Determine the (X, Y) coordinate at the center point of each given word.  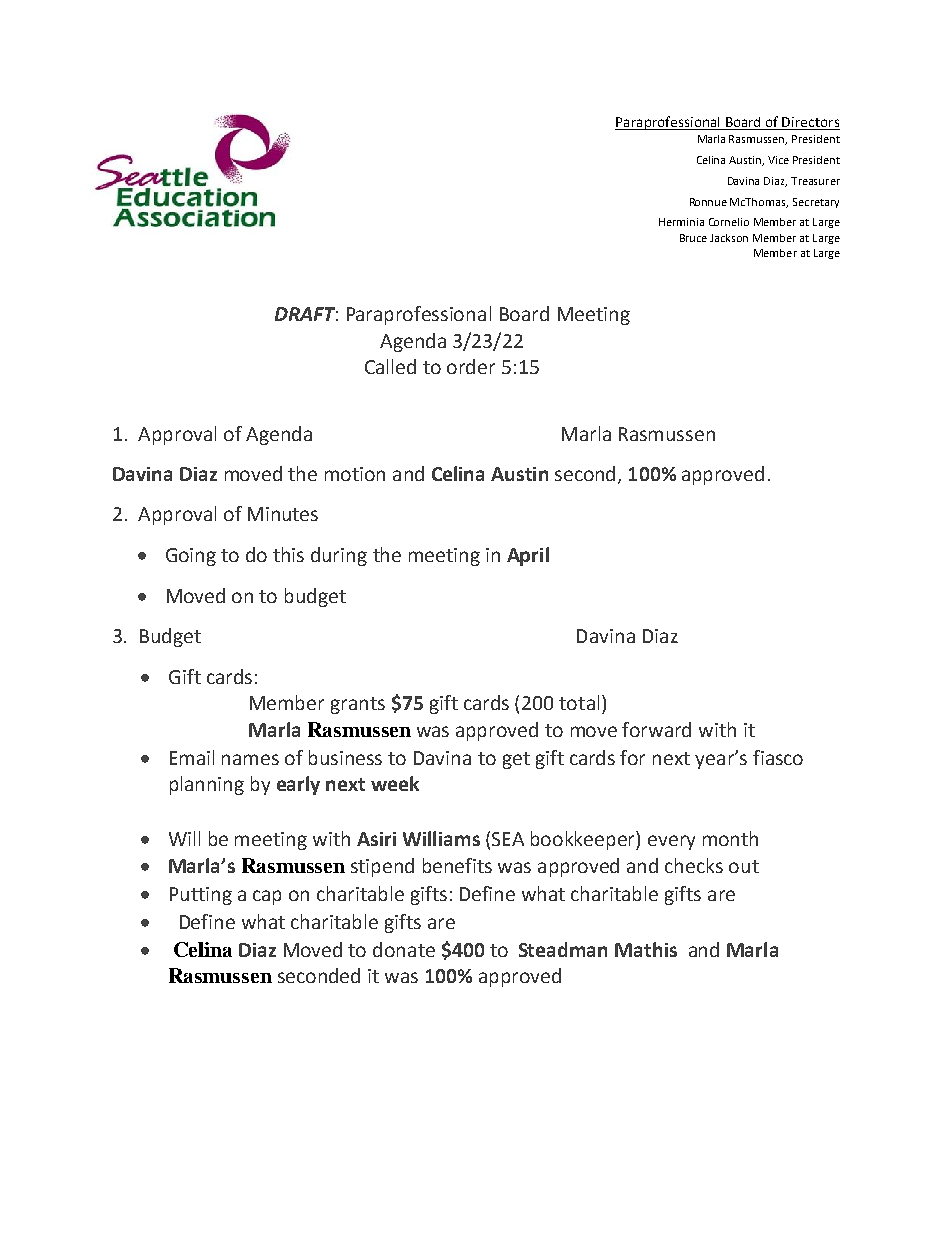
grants (358, 705)
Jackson (729, 238)
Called (390, 366)
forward (656, 729)
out (744, 866)
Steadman (563, 949)
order (471, 366)
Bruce (693, 238)
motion (355, 474)
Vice (778, 160)
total (579, 702)
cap (267, 897)
